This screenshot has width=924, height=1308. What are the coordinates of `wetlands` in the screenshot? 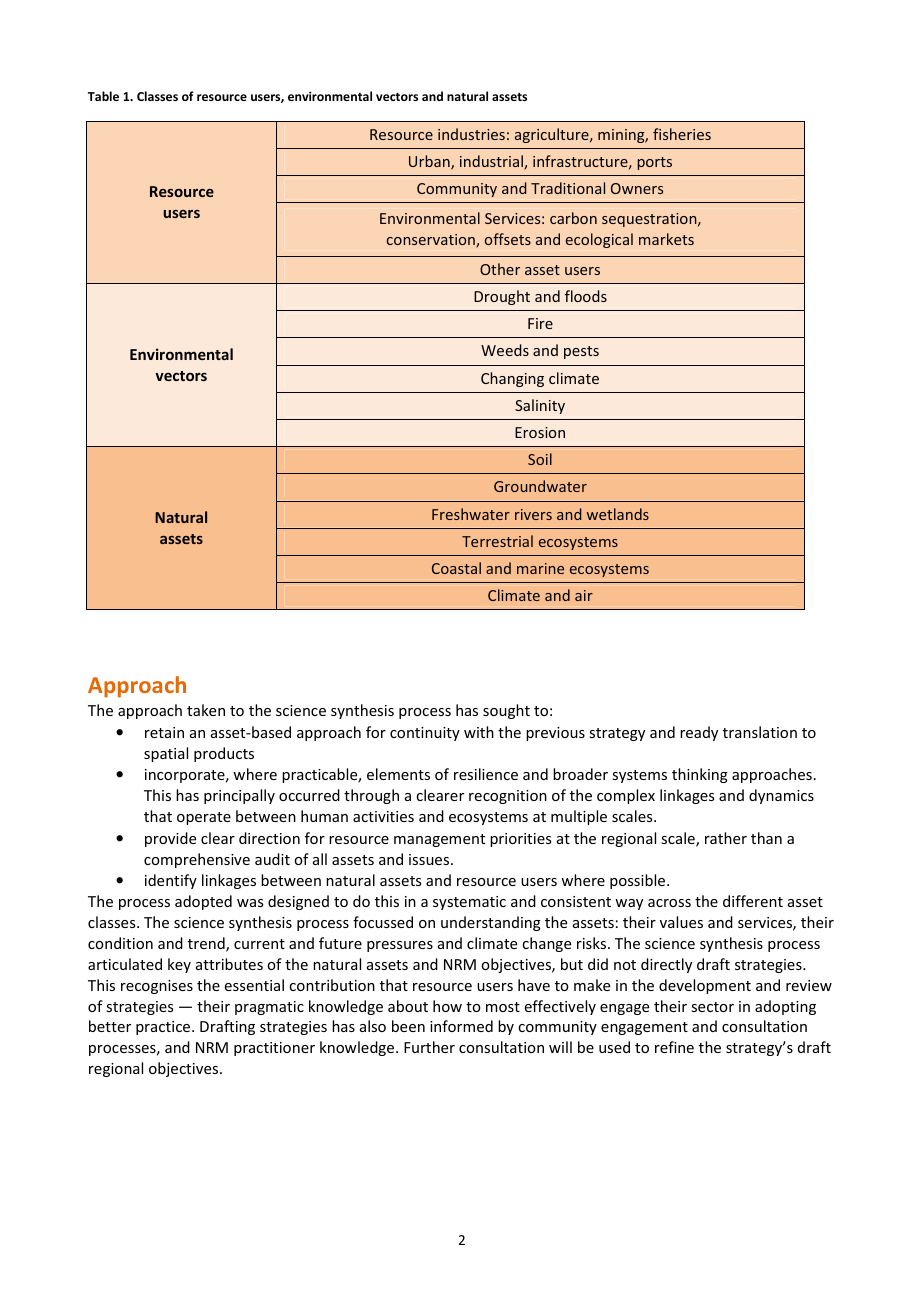 It's located at (618, 514).
